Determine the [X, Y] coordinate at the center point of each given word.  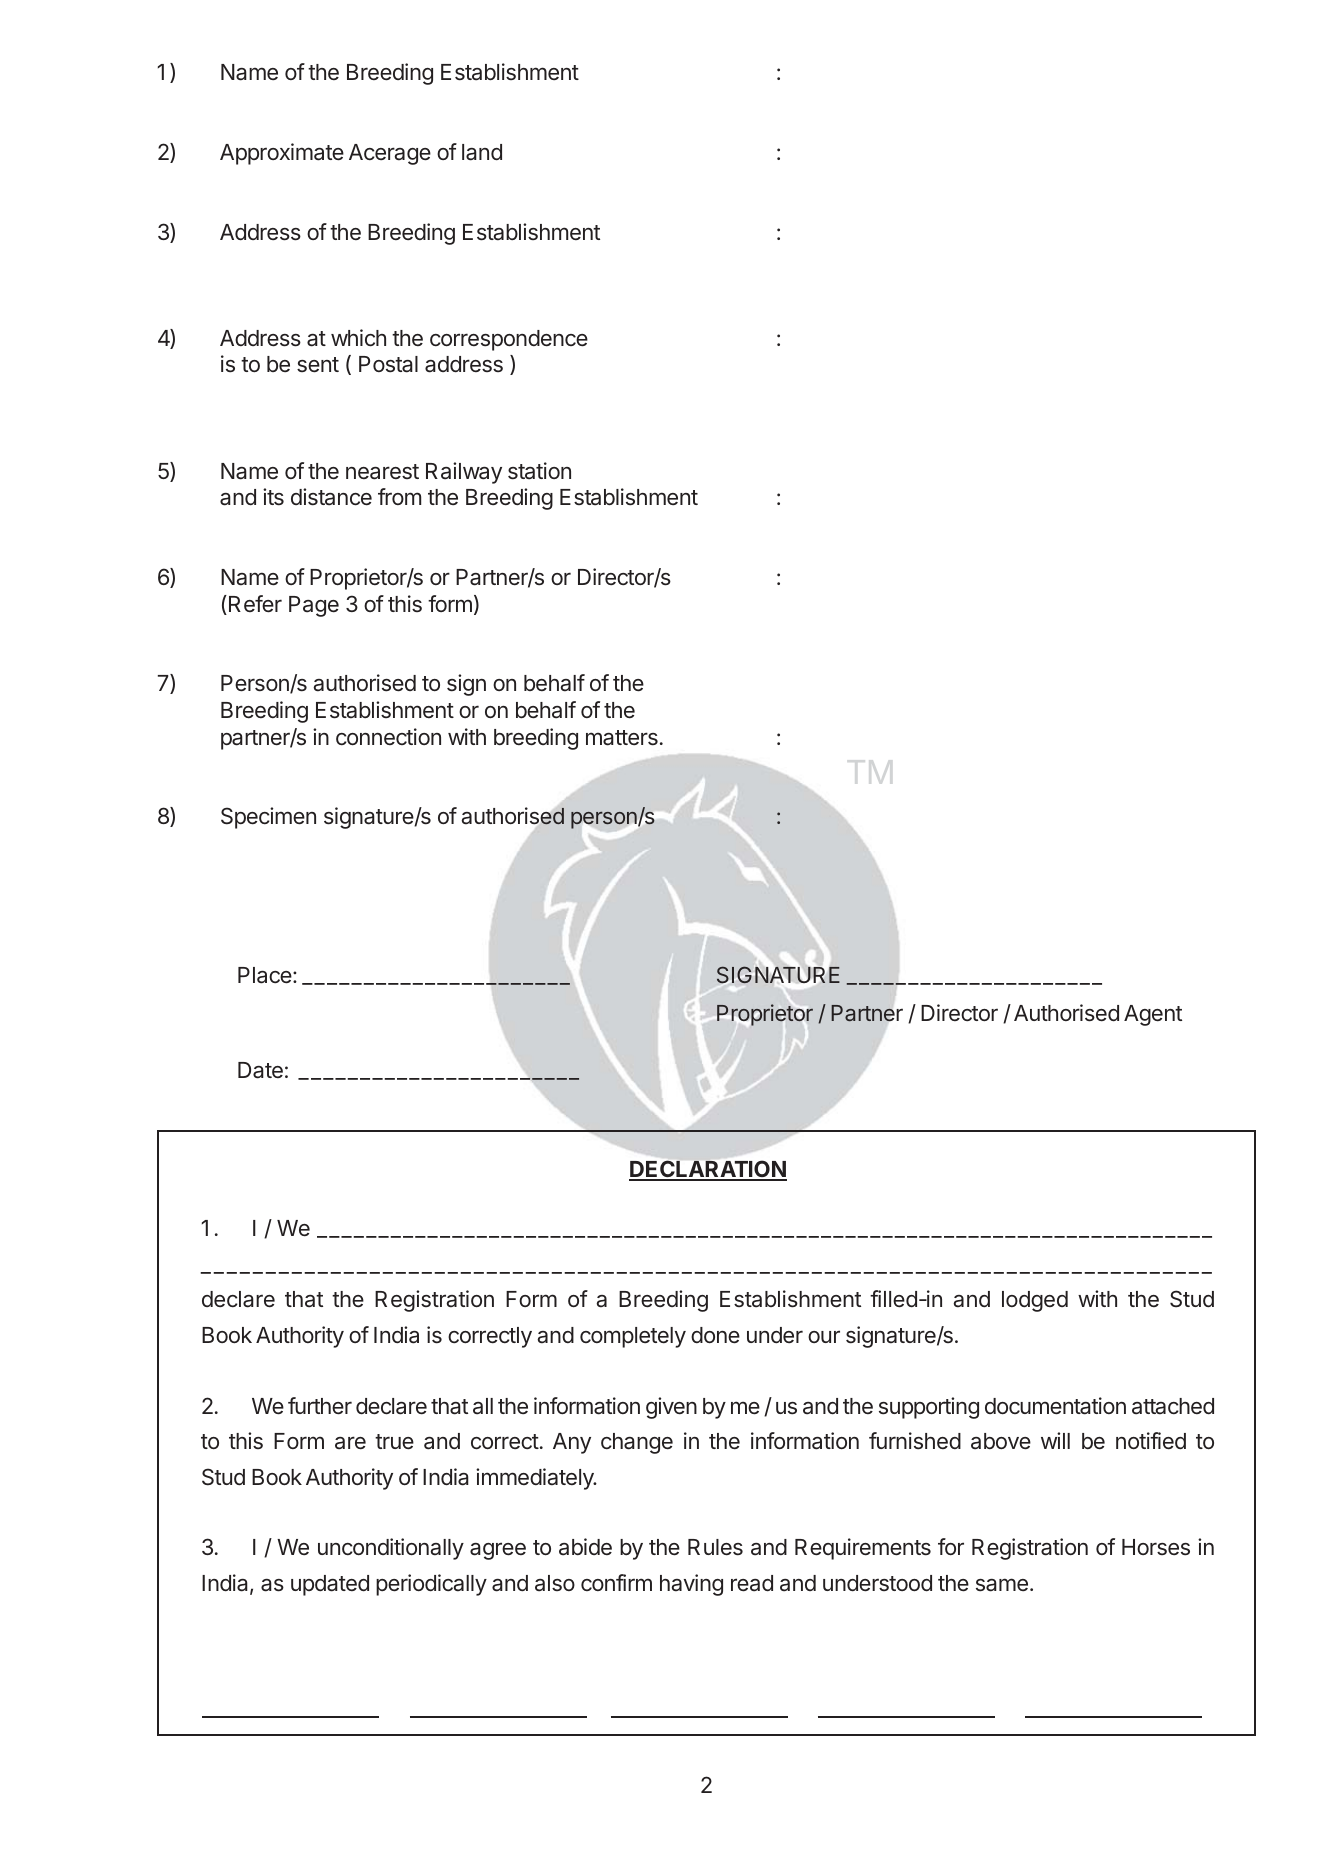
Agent [1153, 1015]
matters [622, 738]
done [715, 1335]
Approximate [282, 154]
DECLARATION [708, 1170]
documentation [1055, 1406]
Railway [464, 473]
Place [265, 975]
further [320, 1406]
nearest [382, 472]
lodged [1035, 1301]
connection [388, 736]
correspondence [509, 340]
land [482, 152]
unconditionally [391, 1549]
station [539, 471]
